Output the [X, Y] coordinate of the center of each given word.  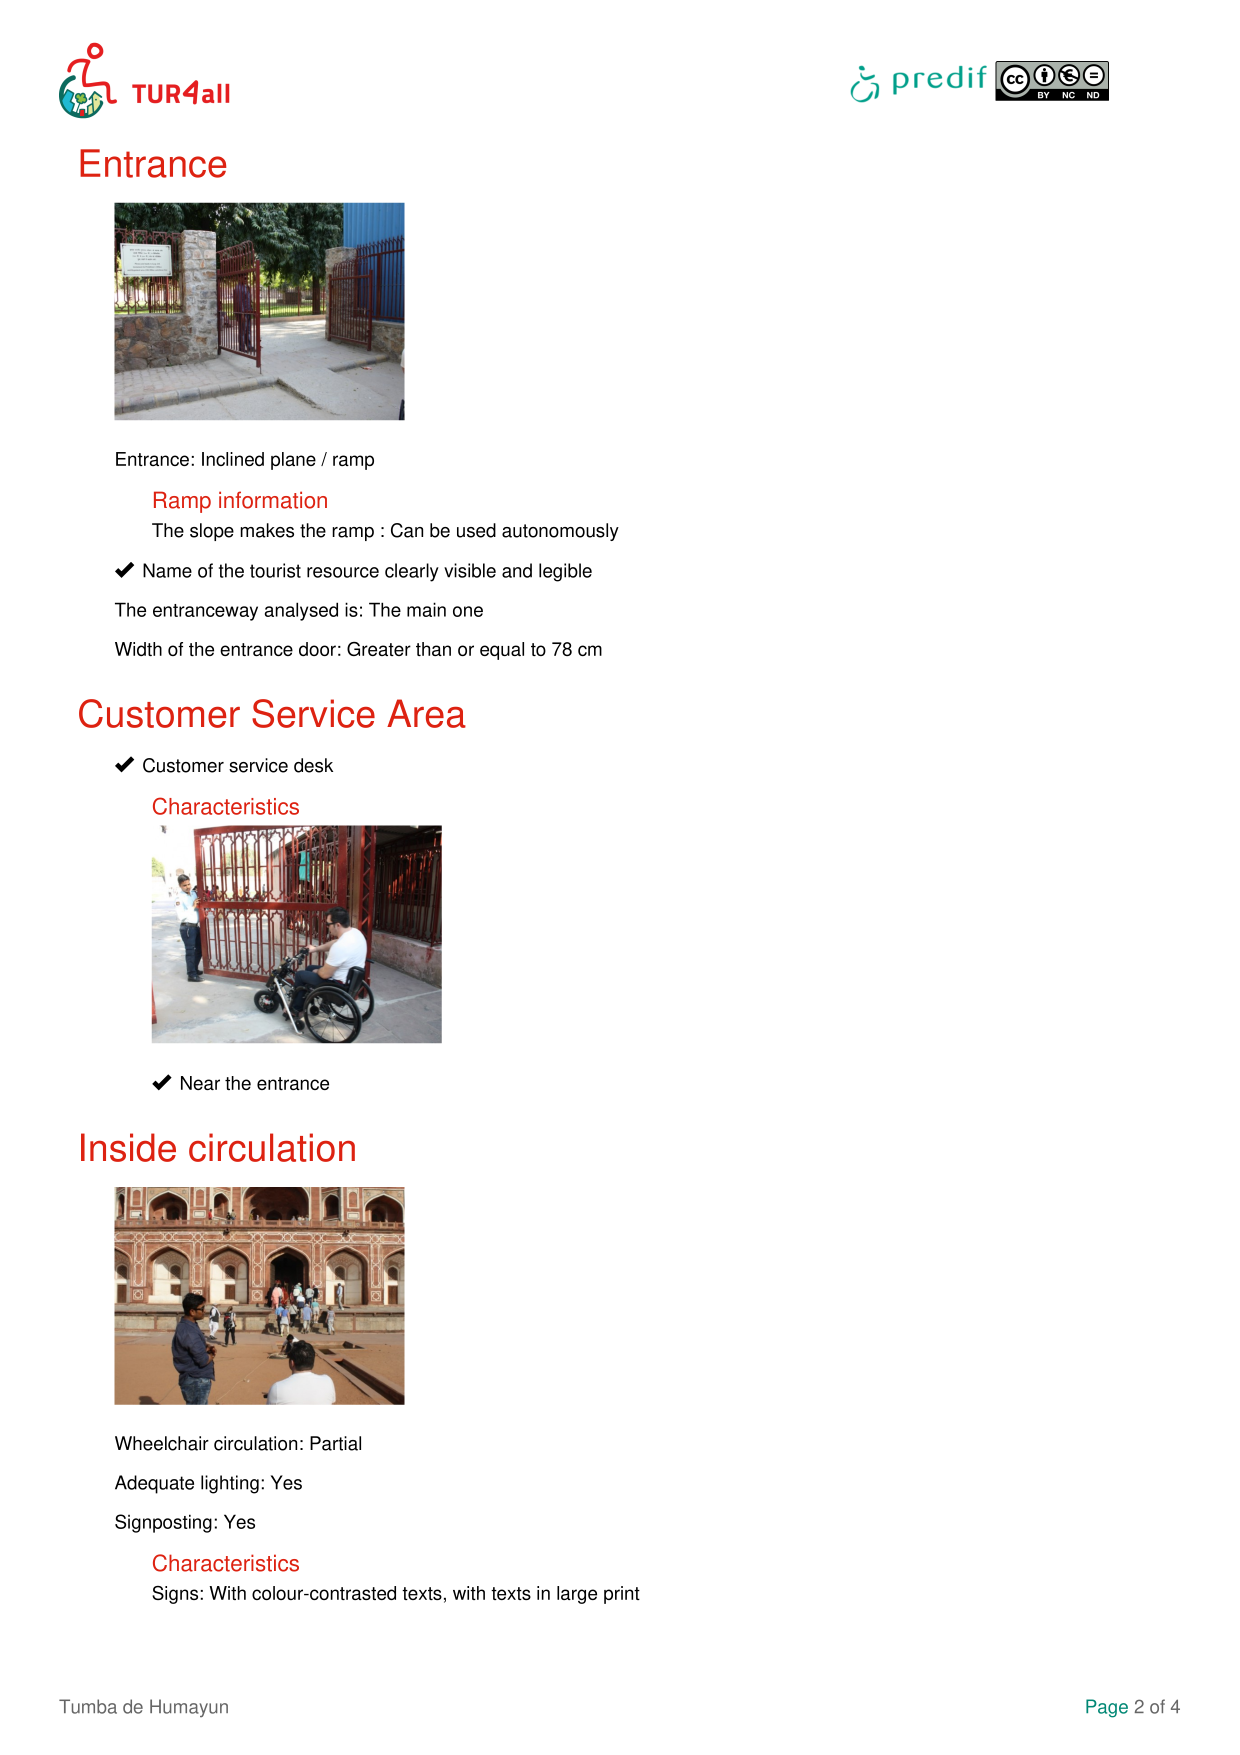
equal [502, 651]
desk [313, 765]
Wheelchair [162, 1443]
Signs [175, 1595]
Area [426, 713]
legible [565, 572]
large [577, 1595]
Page [1107, 1708]
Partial [335, 1443]
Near [200, 1083]
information [273, 500]
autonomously [560, 532]
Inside [128, 1147]
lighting [230, 1484]
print [622, 1595]
